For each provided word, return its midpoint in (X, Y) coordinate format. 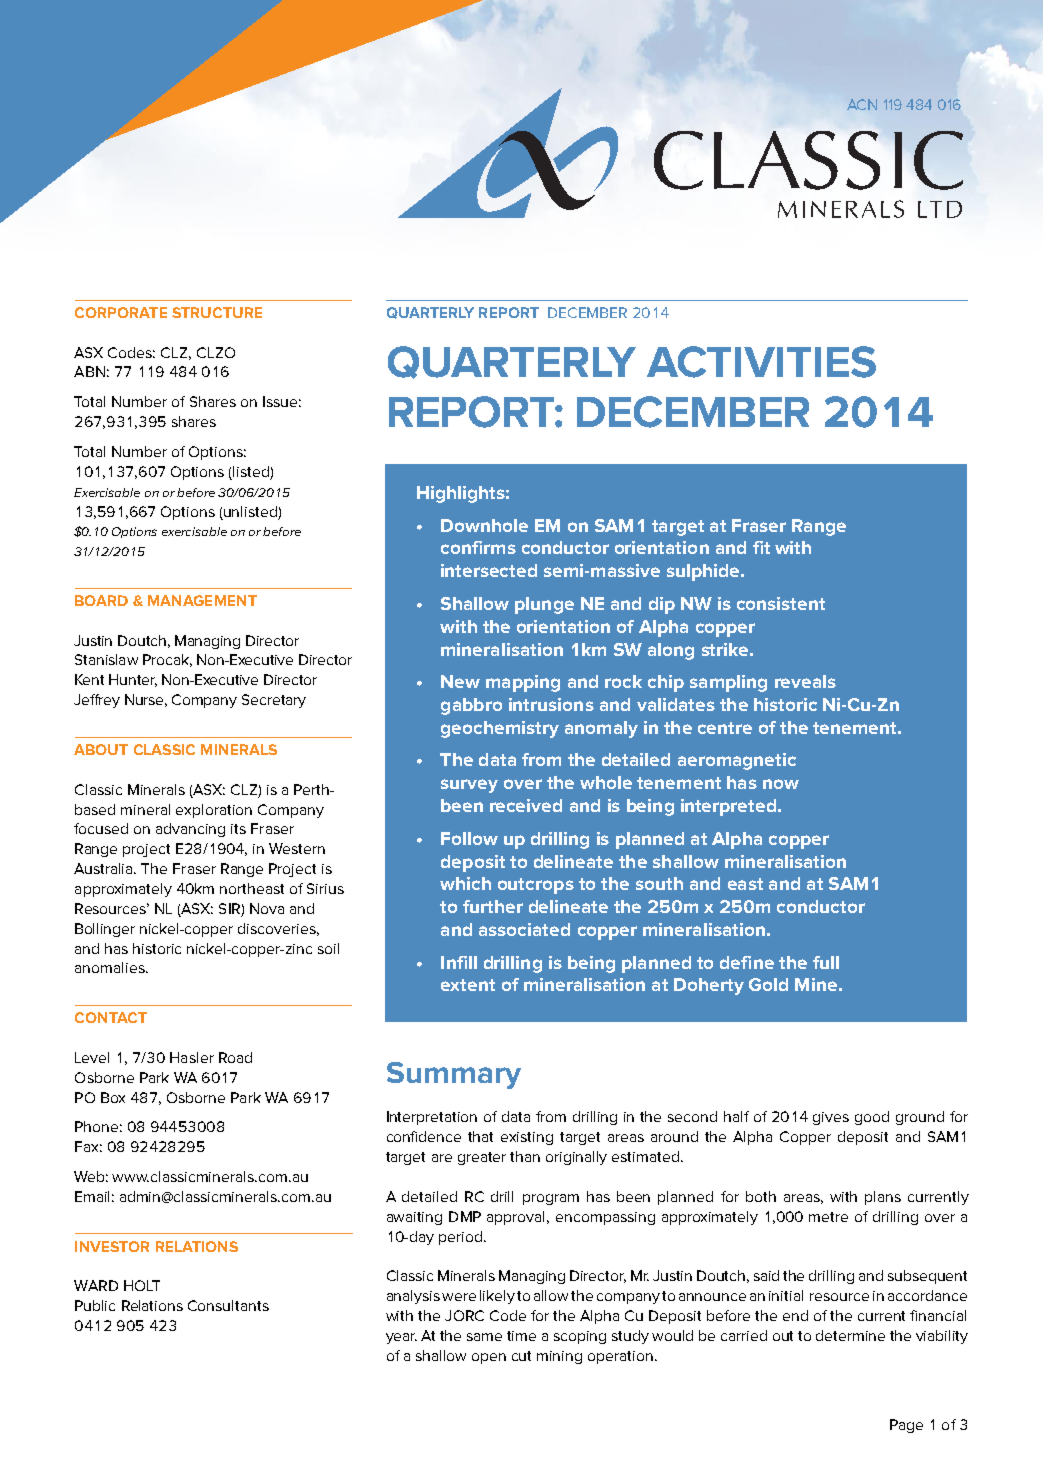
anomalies (111, 967)
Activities (761, 362)
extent (468, 985)
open (489, 1358)
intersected (489, 570)
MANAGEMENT (202, 600)
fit (761, 547)
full (826, 962)
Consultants (228, 1305)
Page (906, 1426)
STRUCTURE (217, 312)
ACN (862, 104)
